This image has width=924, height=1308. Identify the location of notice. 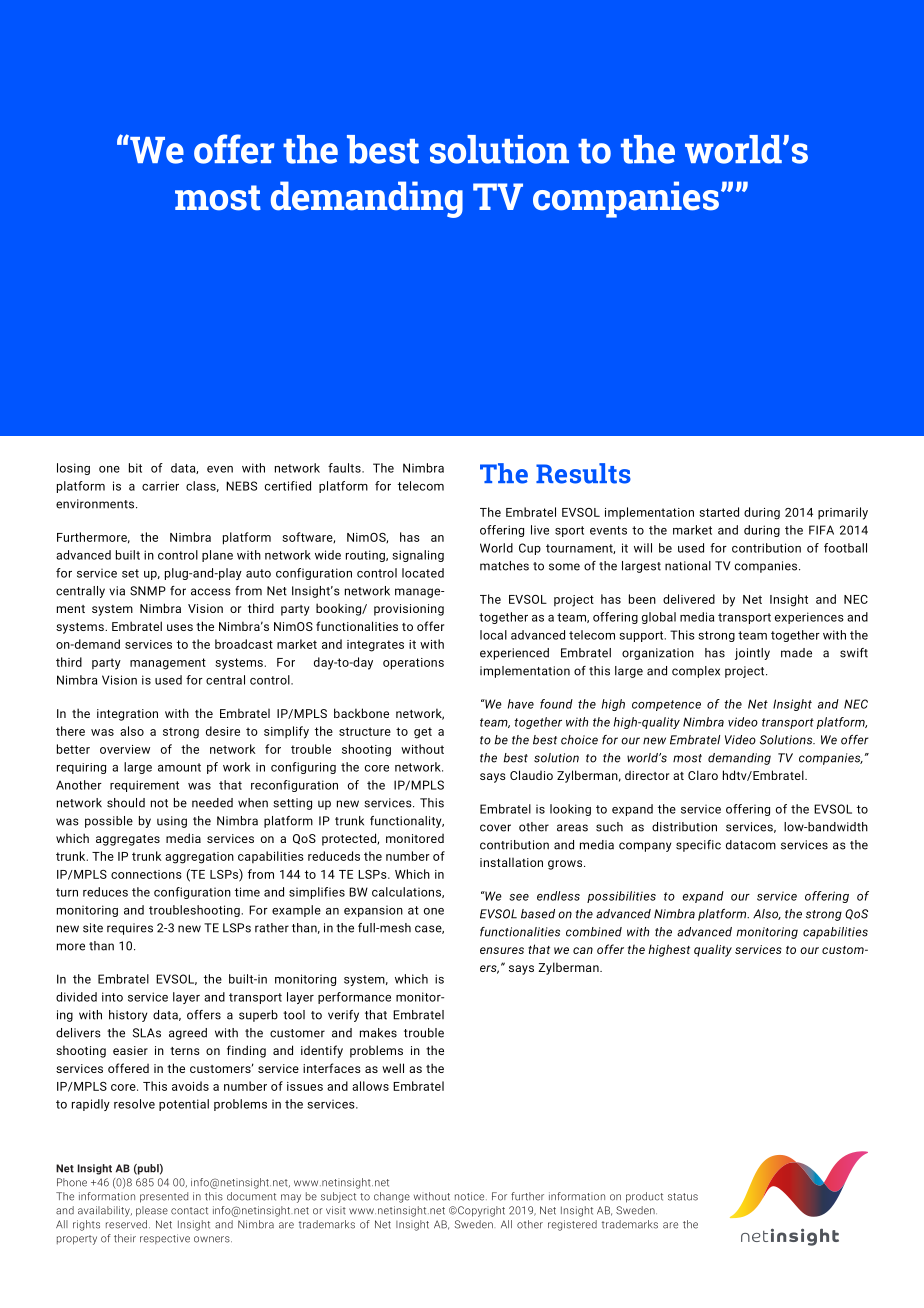
(471, 1196).
